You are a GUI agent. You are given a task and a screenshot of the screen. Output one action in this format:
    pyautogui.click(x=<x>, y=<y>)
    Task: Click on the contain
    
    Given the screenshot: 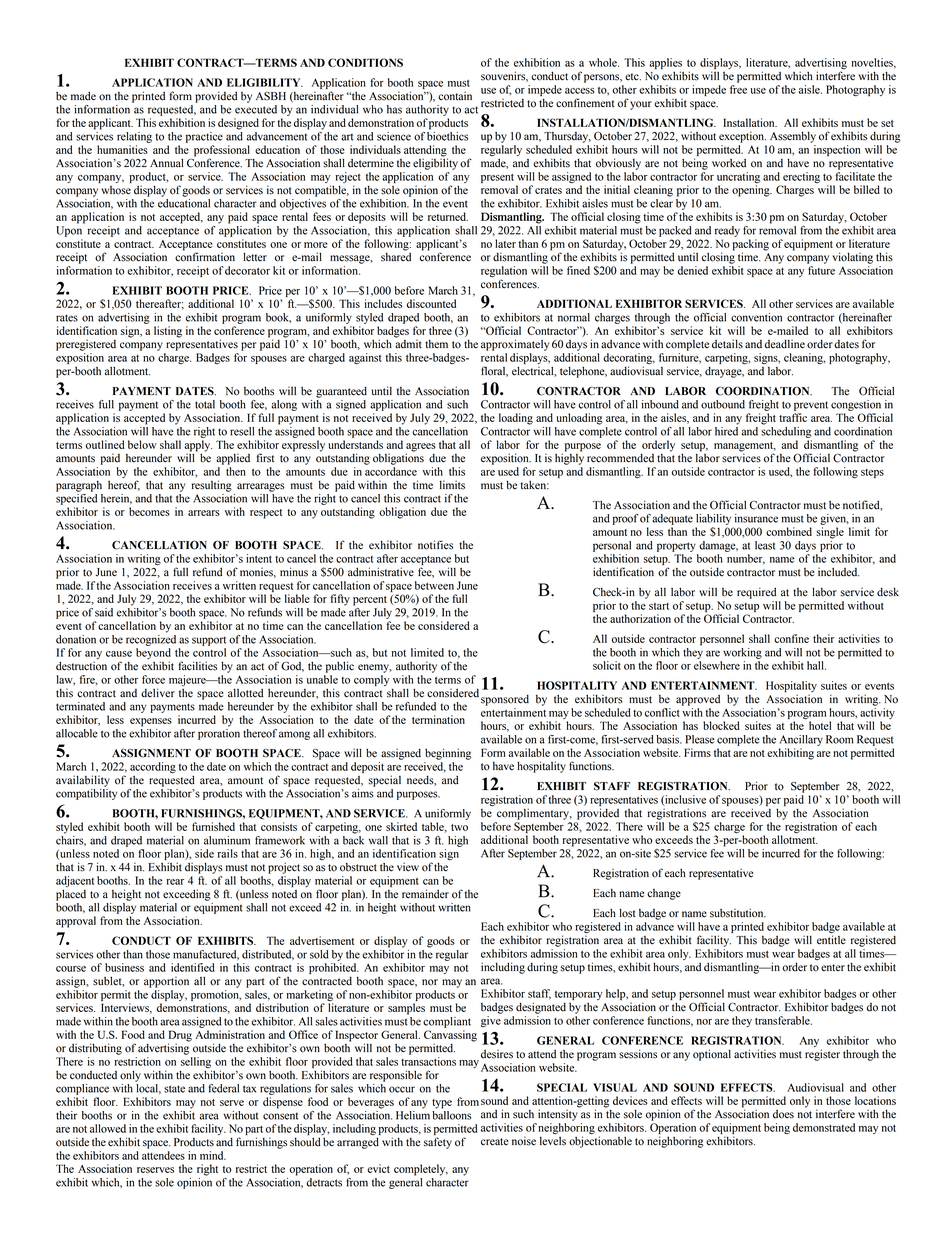 What is the action you would take?
    pyautogui.click(x=455, y=96)
